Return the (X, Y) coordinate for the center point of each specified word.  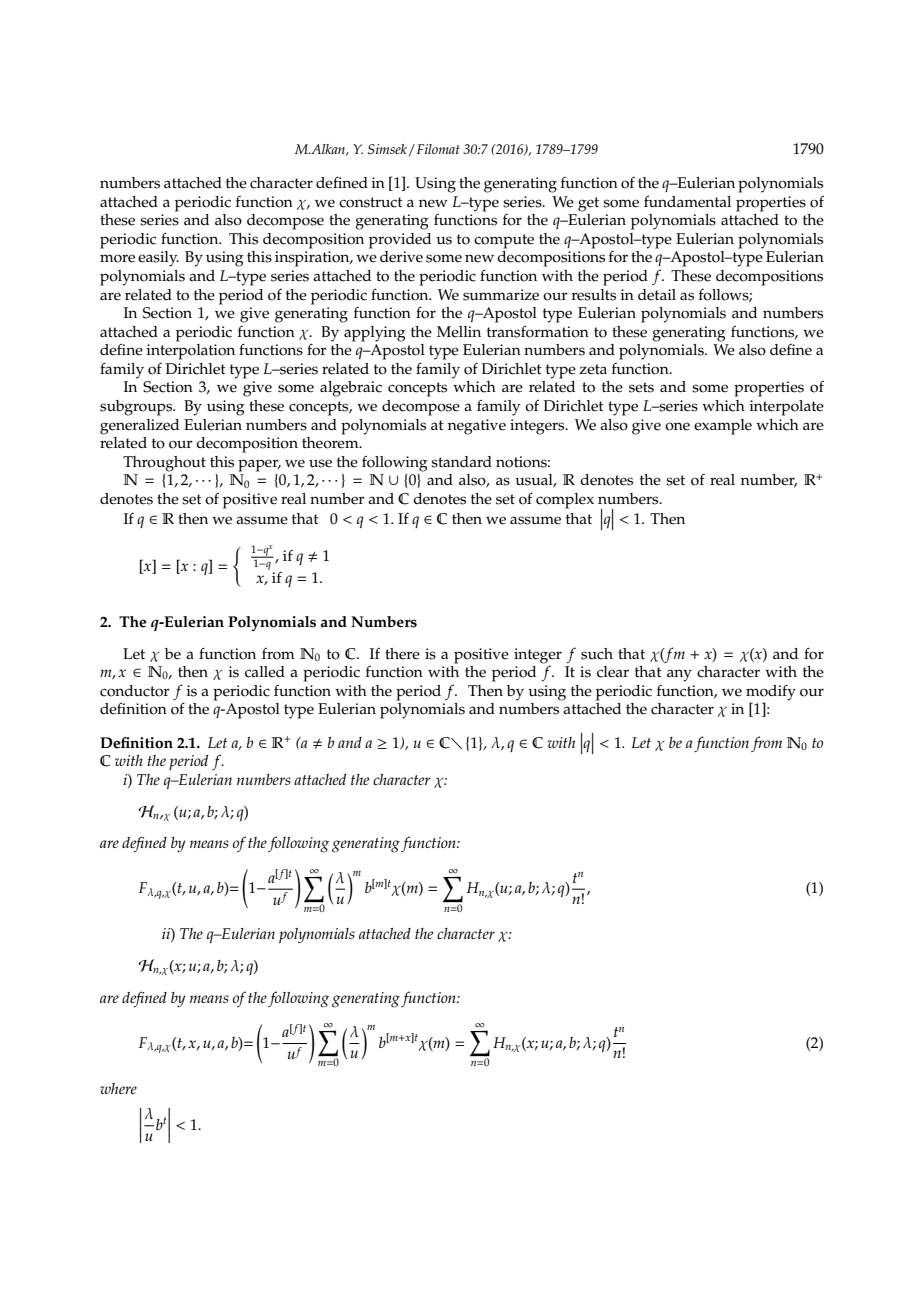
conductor (135, 691)
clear (613, 672)
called (265, 672)
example (723, 427)
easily (158, 259)
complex (565, 501)
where (118, 1088)
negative (477, 427)
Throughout (164, 464)
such (597, 654)
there (402, 654)
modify (771, 692)
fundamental (687, 201)
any (679, 675)
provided (400, 241)
